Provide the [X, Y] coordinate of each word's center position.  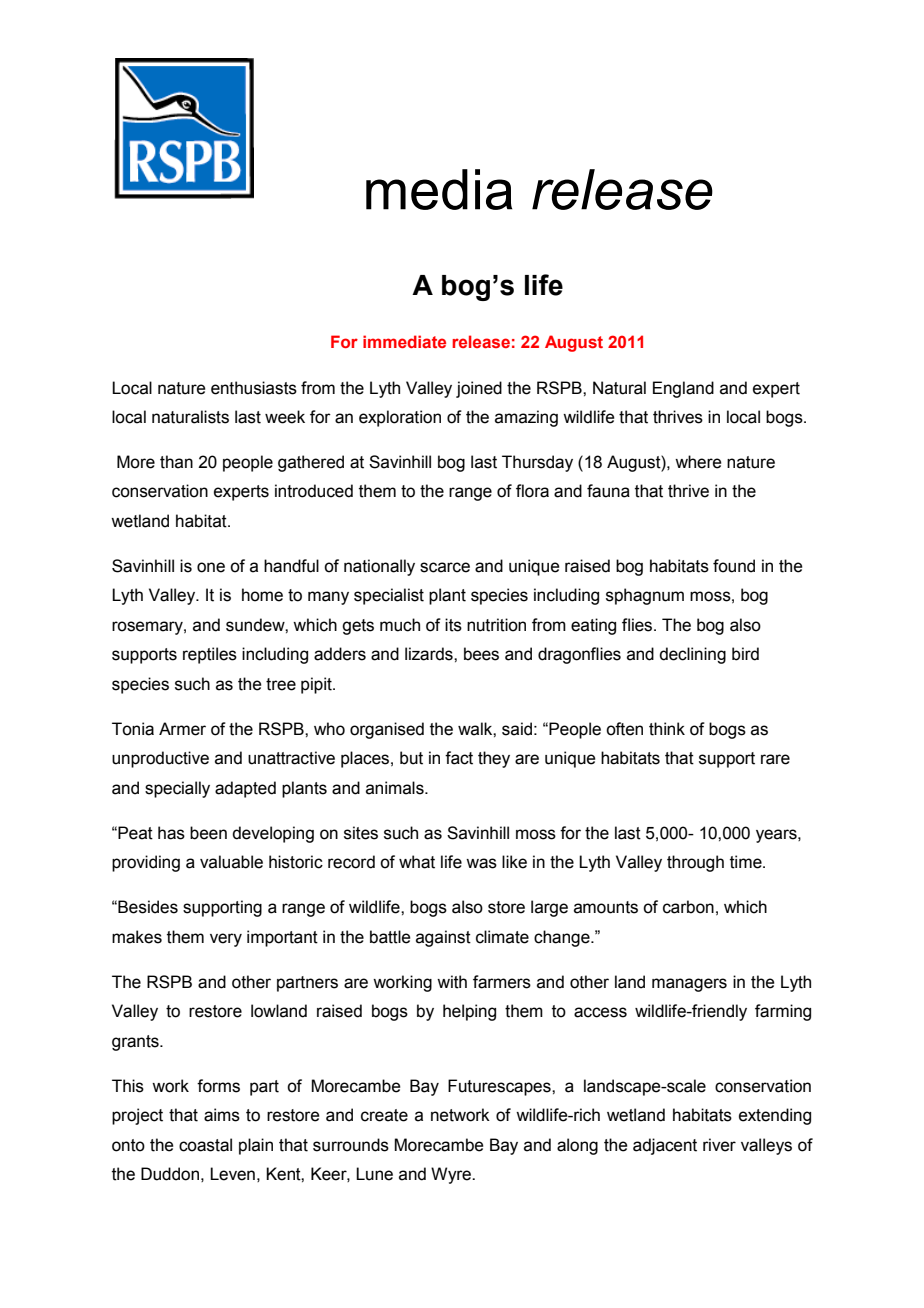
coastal [205, 1145]
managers [689, 985]
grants [136, 1043]
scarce [445, 567]
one [211, 567]
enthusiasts [254, 388]
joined [479, 389]
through [695, 863]
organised [387, 730]
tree [281, 684]
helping [469, 1012]
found [734, 566]
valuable [231, 862]
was [481, 863]
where [698, 462]
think [667, 729]
